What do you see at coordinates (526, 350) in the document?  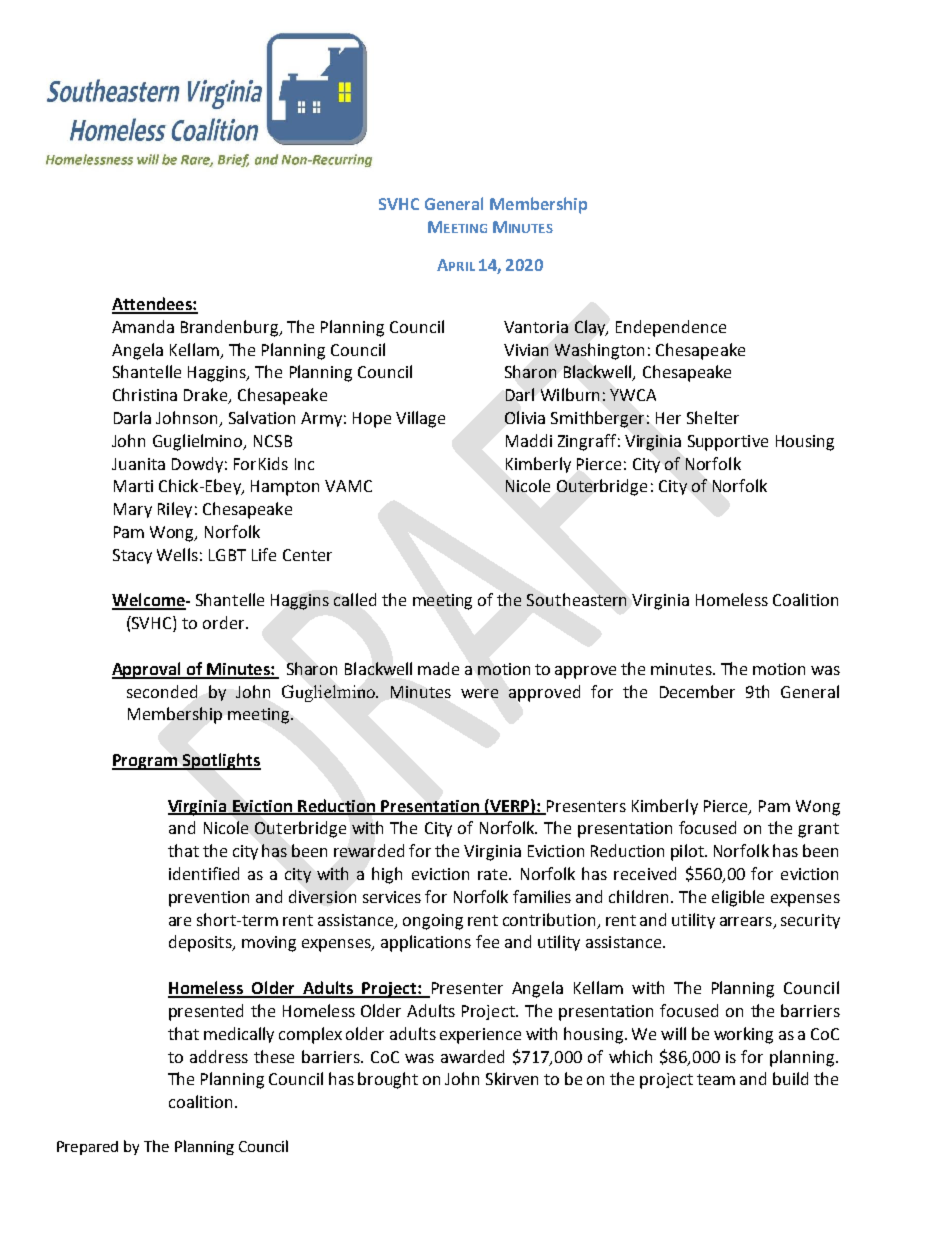 I see `Vivian` at bounding box center [526, 350].
